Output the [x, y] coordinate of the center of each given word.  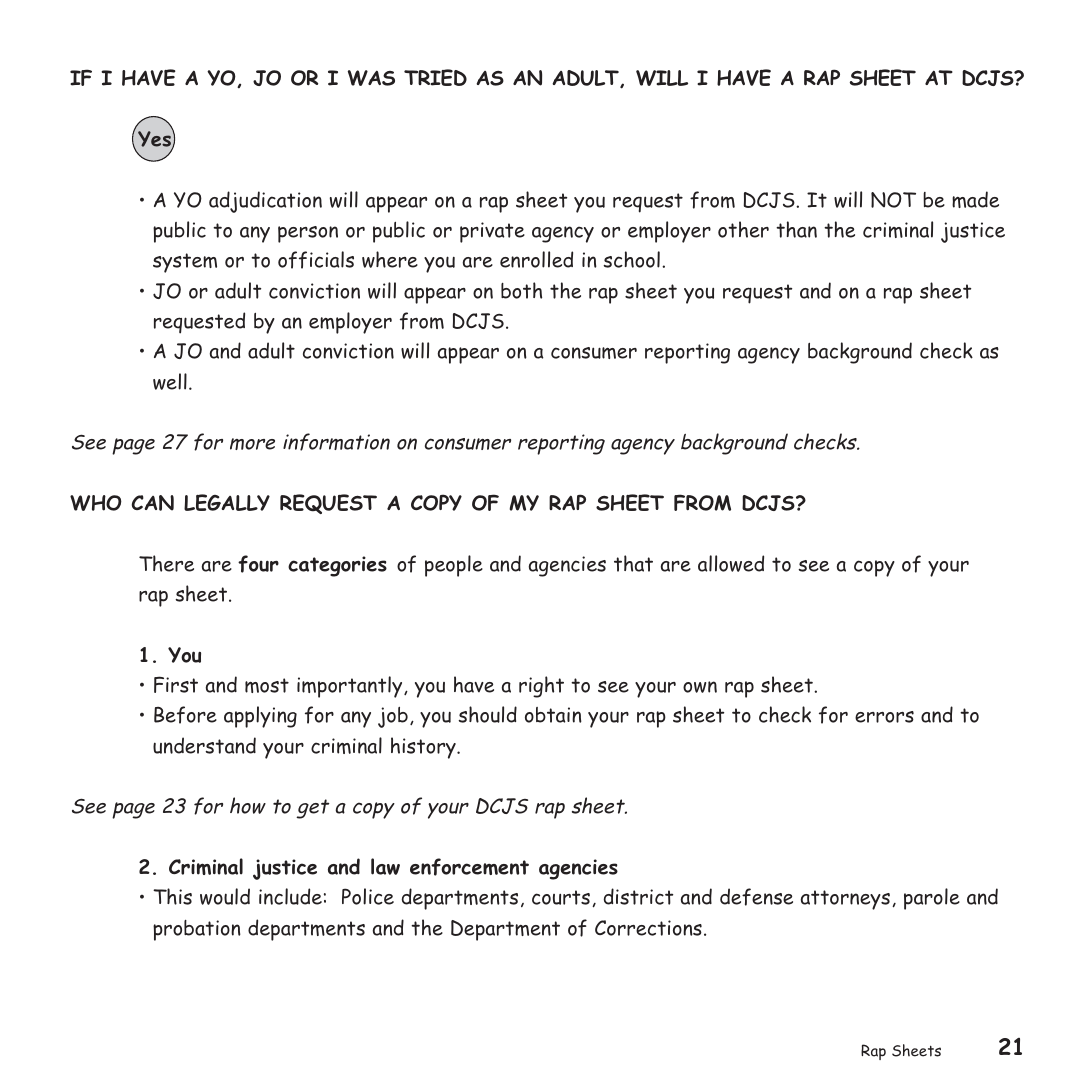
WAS [371, 78]
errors [884, 717]
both [521, 290]
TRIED [435, 77]
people [454, 566]
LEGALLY [227, 502]
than [796, 229]
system [185, 263]
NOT [893, 200]
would [225, 896]
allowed [731, 563]
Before [185, 715]
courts [561, 897]
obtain [553, 715]
